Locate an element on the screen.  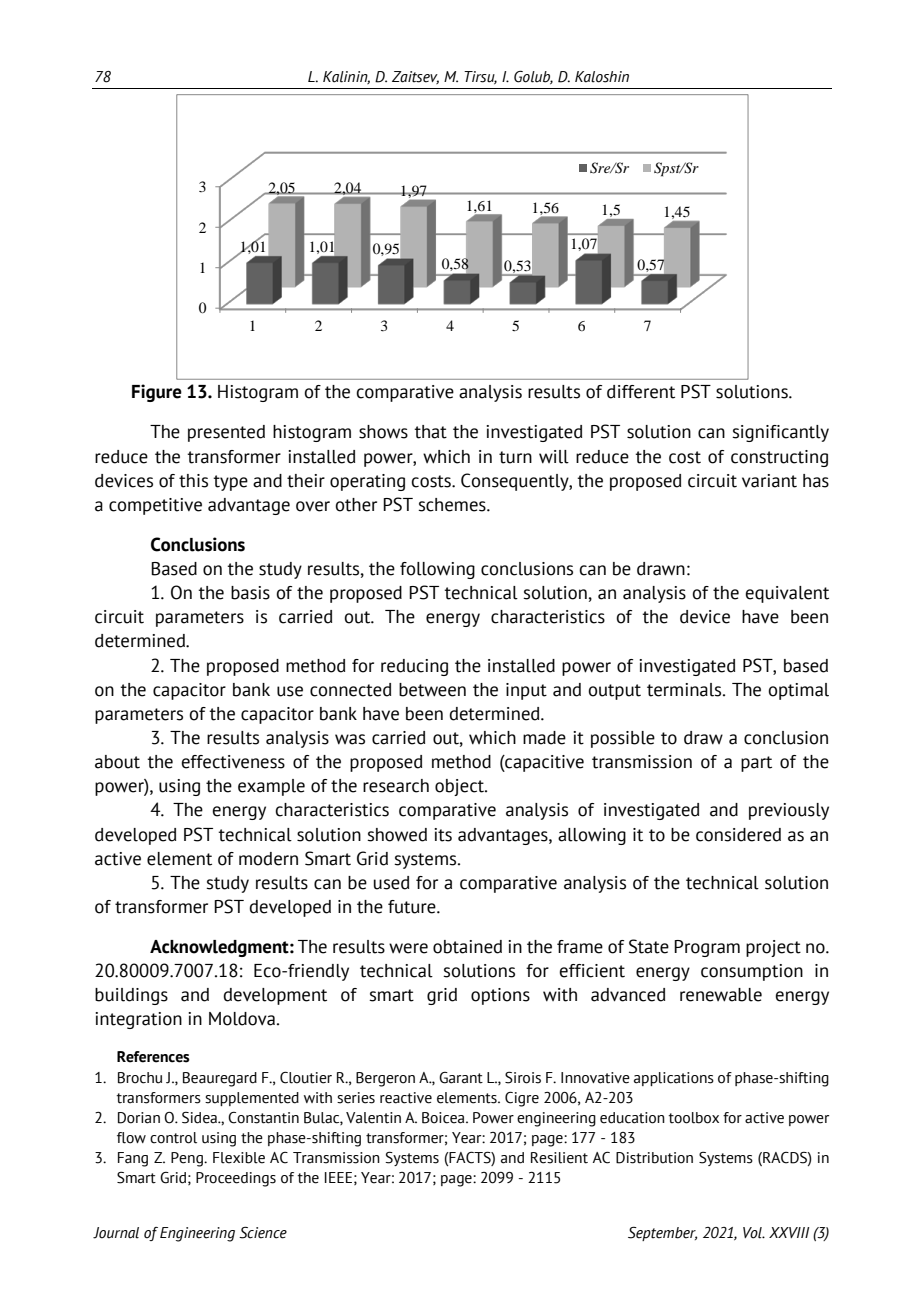
object is located at coordinates (460, 787).
